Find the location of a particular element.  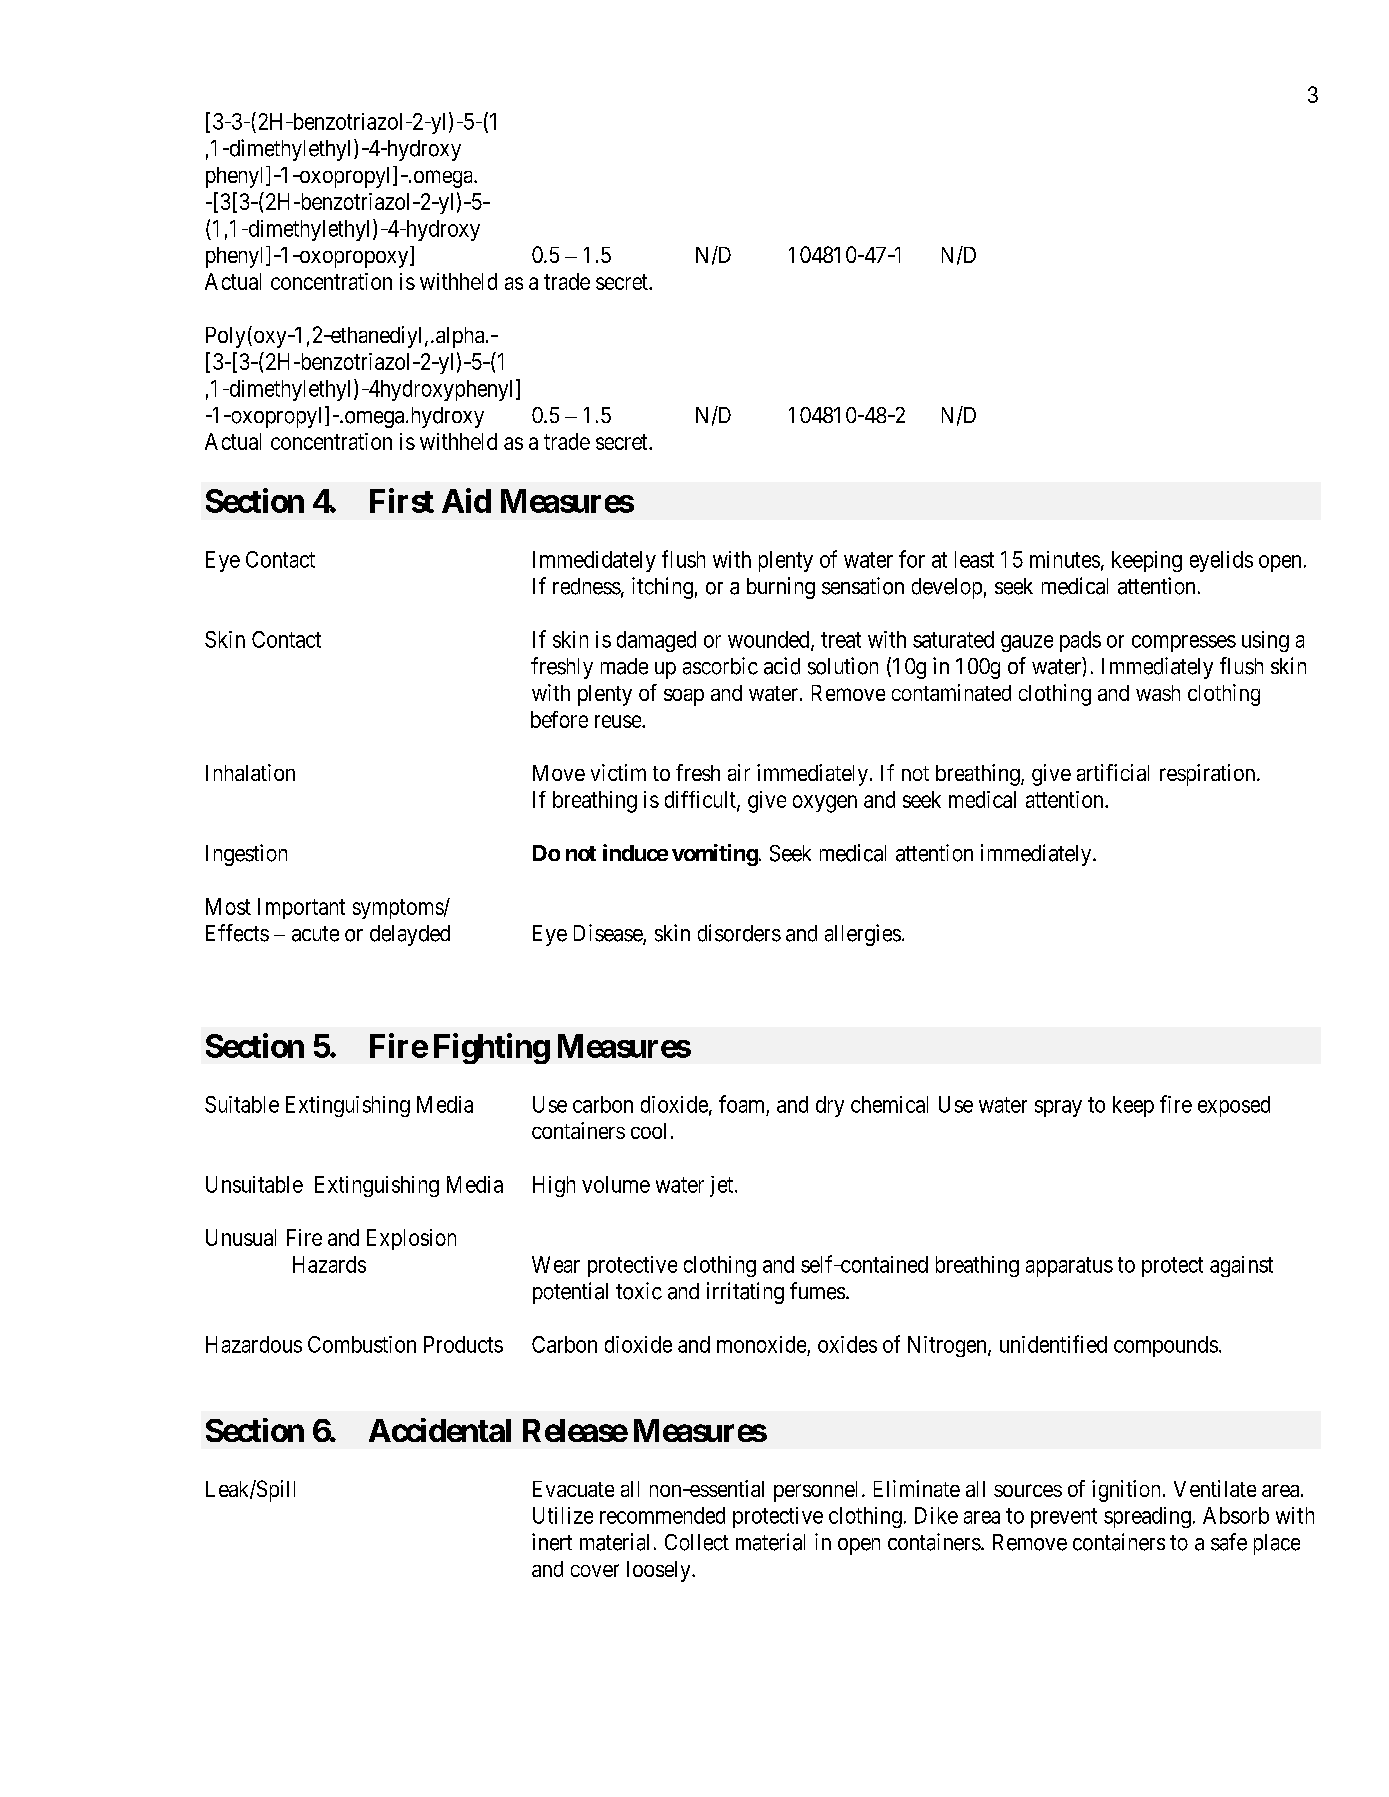

jet is located at coordinates (723, 1186).
